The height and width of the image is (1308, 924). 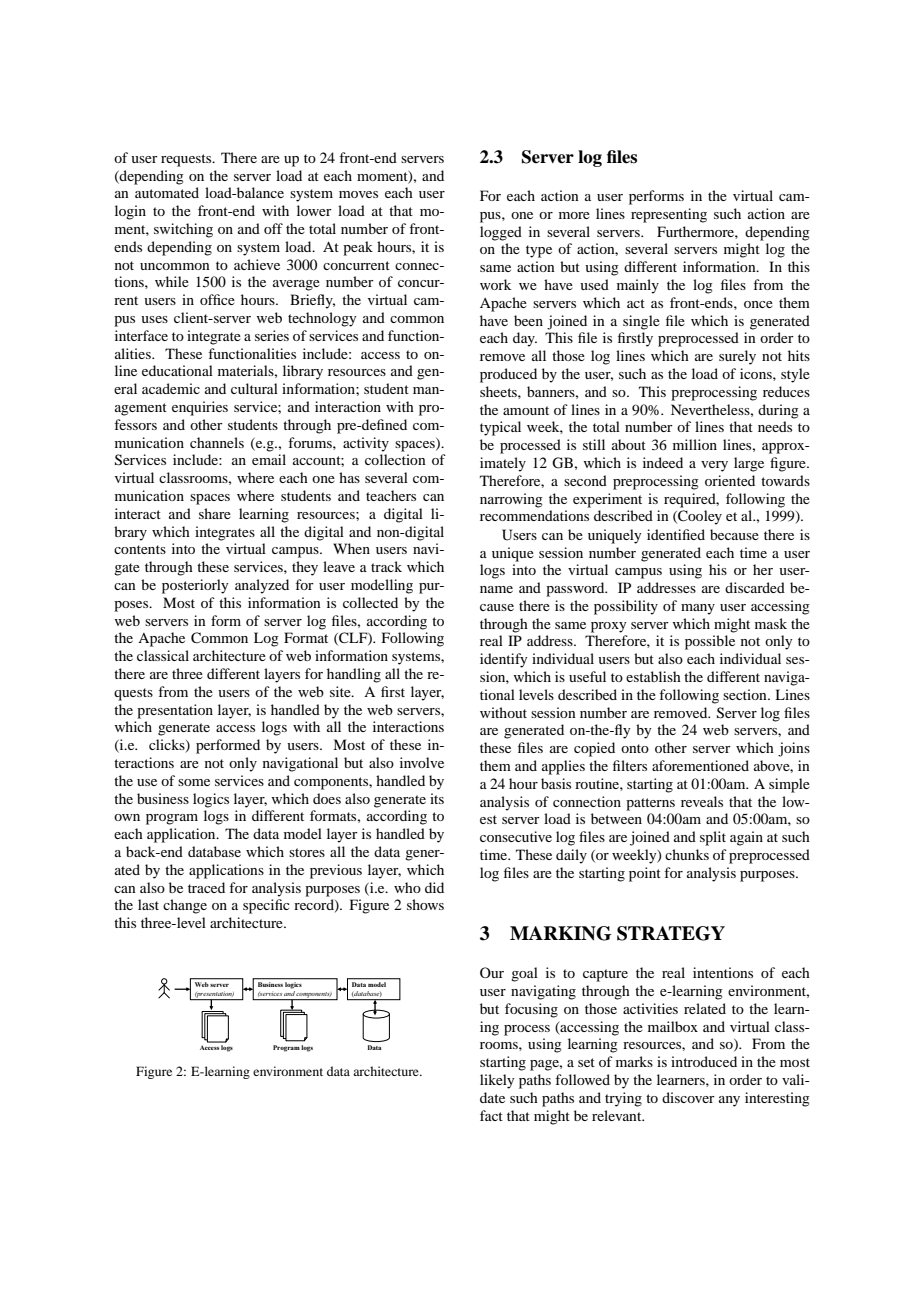 I want to click on representing, so click(x=669, y=215).
